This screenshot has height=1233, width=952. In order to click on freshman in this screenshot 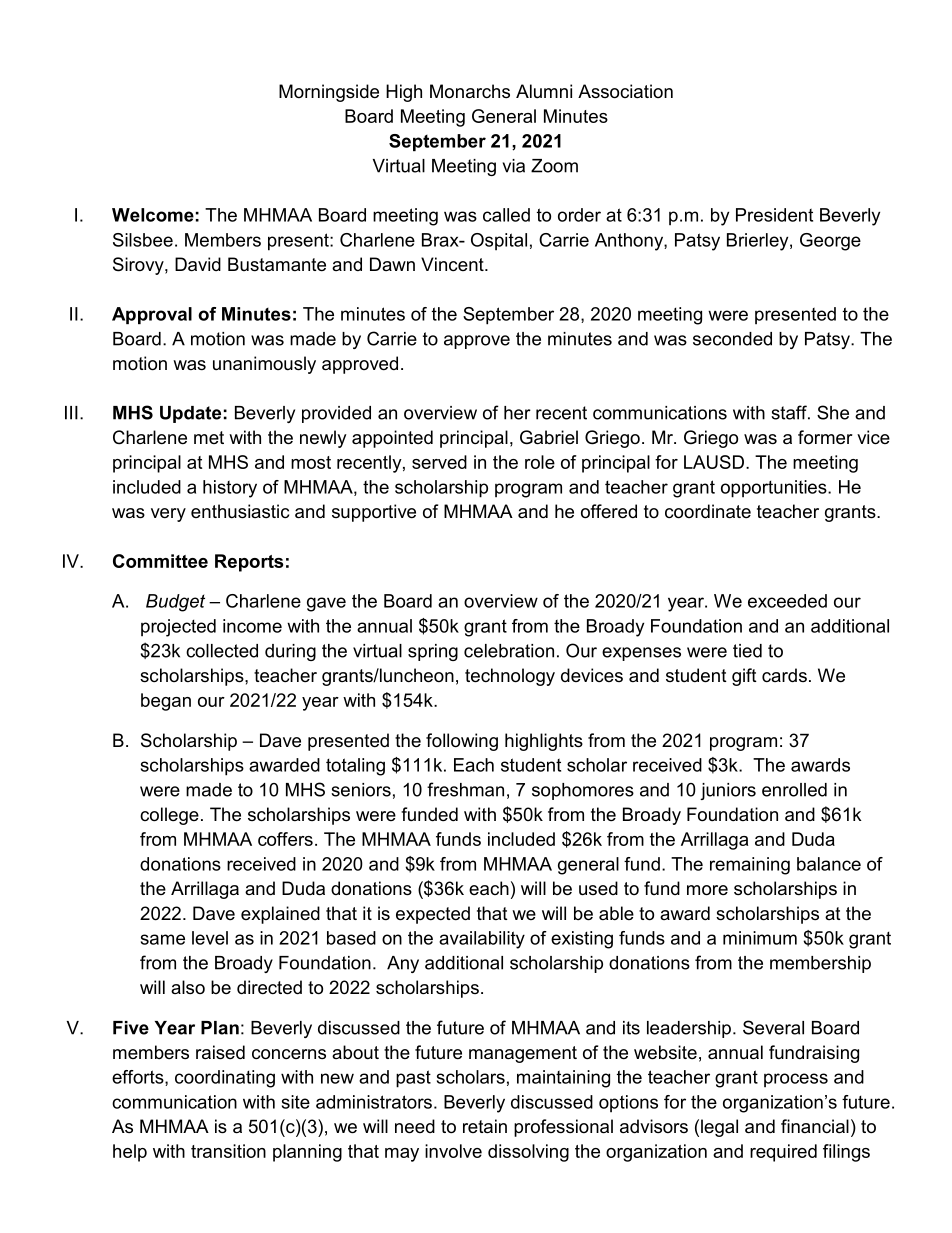, I will do `click(465, 789)`.
